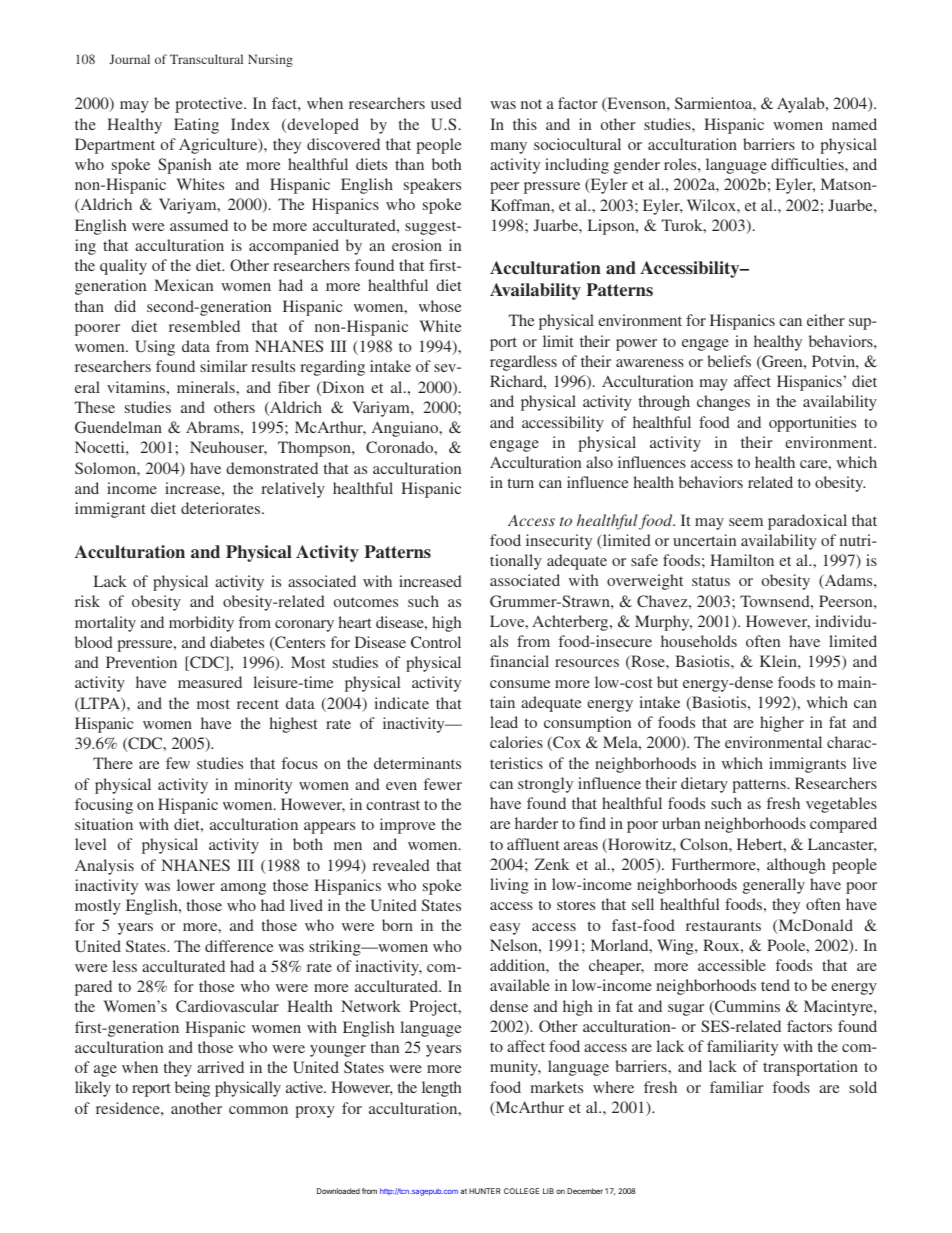 Image resolution: width=952 pixels, height=1233 pixels. Describe the element at coordinates (436, 642) in the screenshot. I see `Control` at that location.
